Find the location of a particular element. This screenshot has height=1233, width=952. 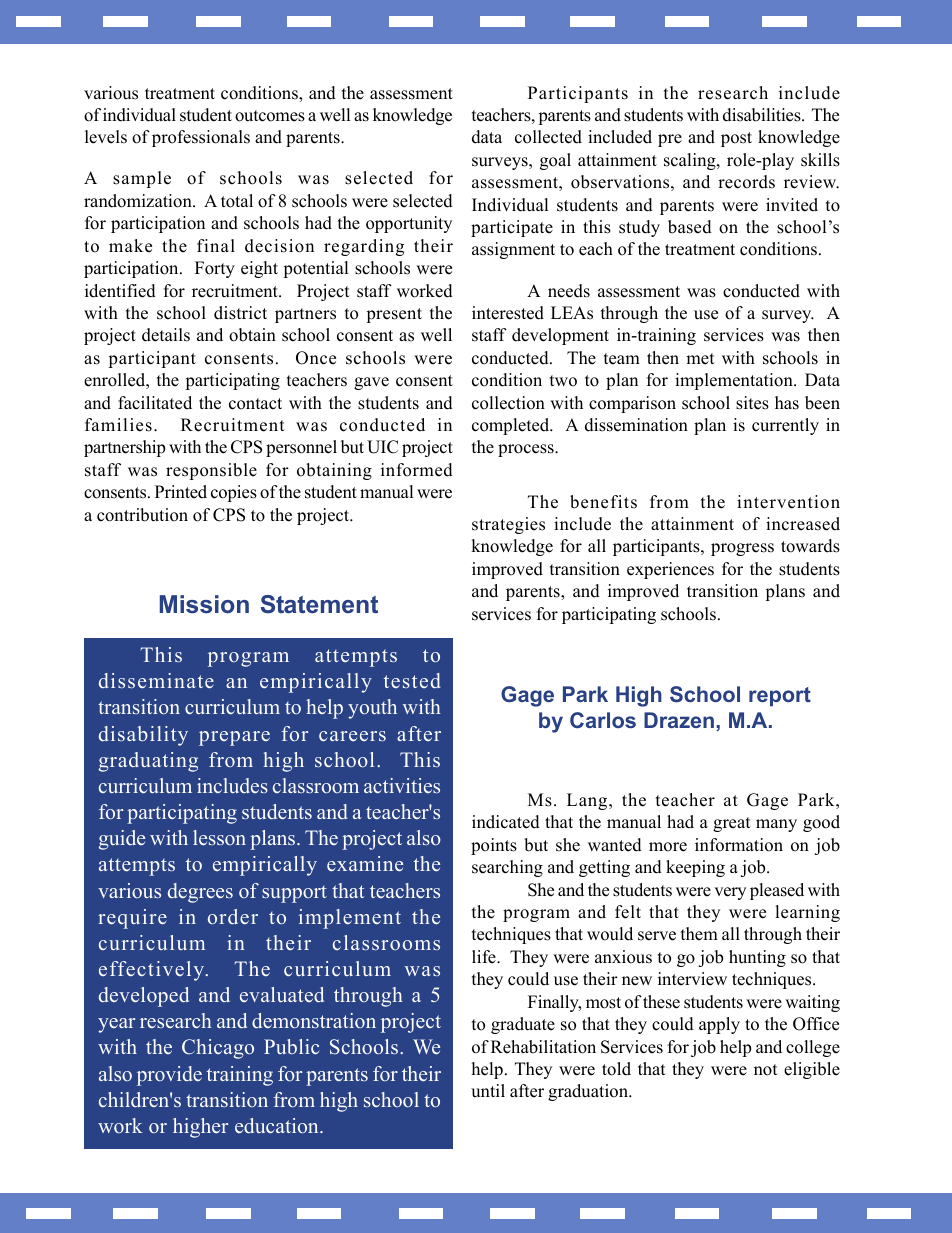

informed is located at coordinates (417, 470).
